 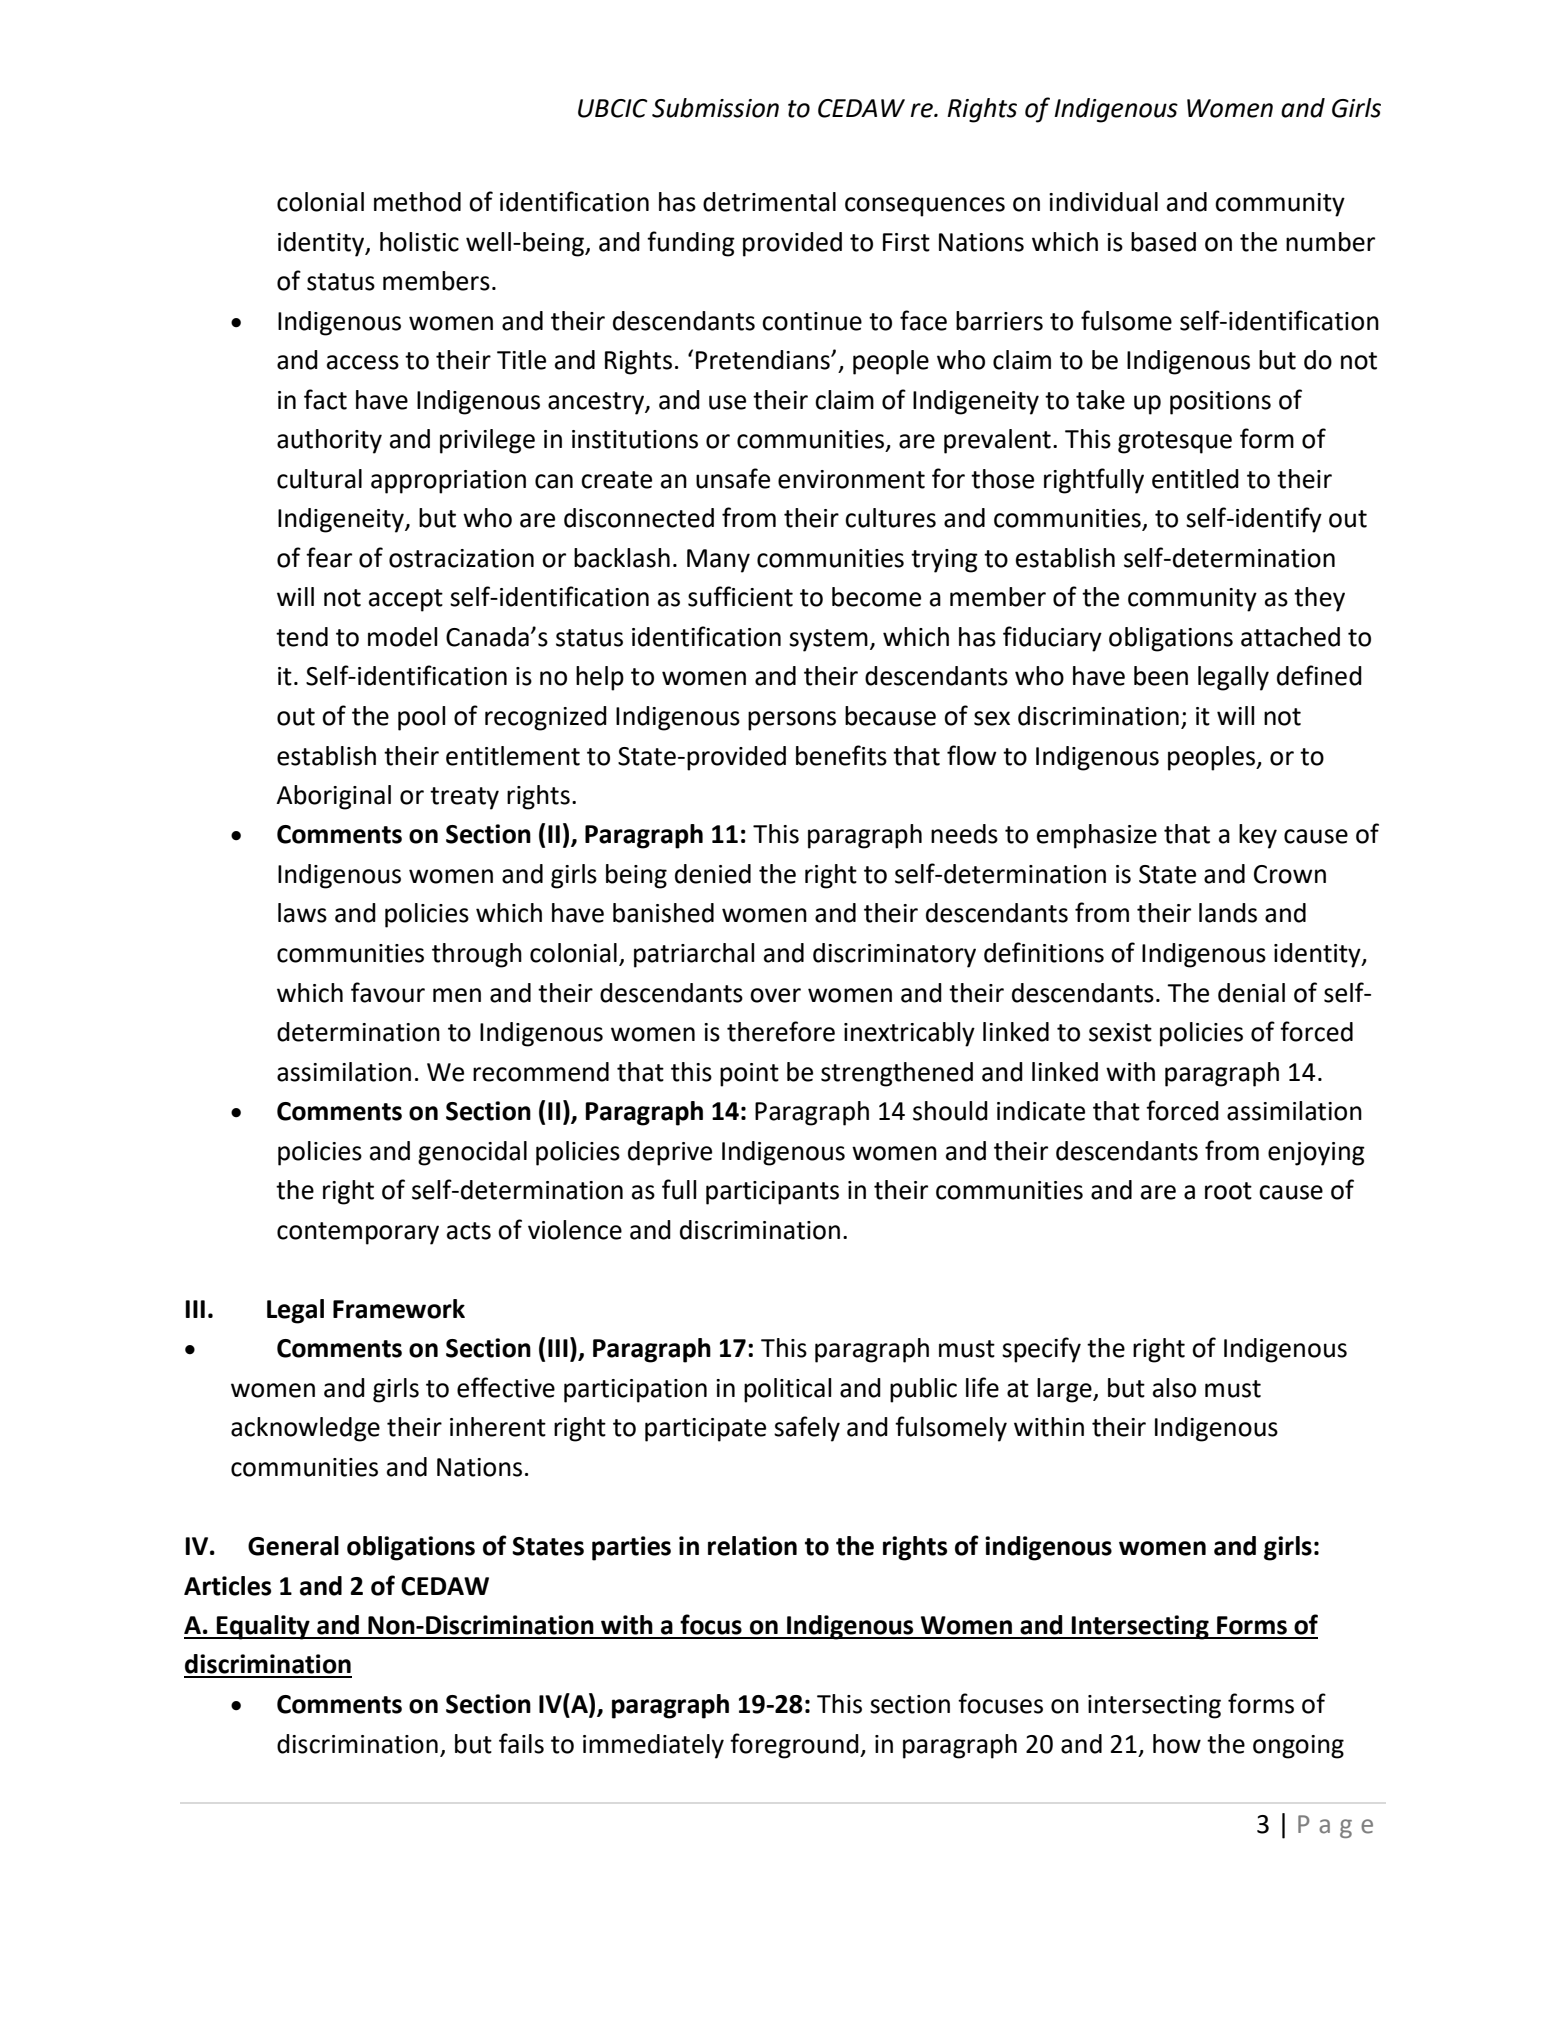 I want to click on Many, so click(x=718, y=561).
